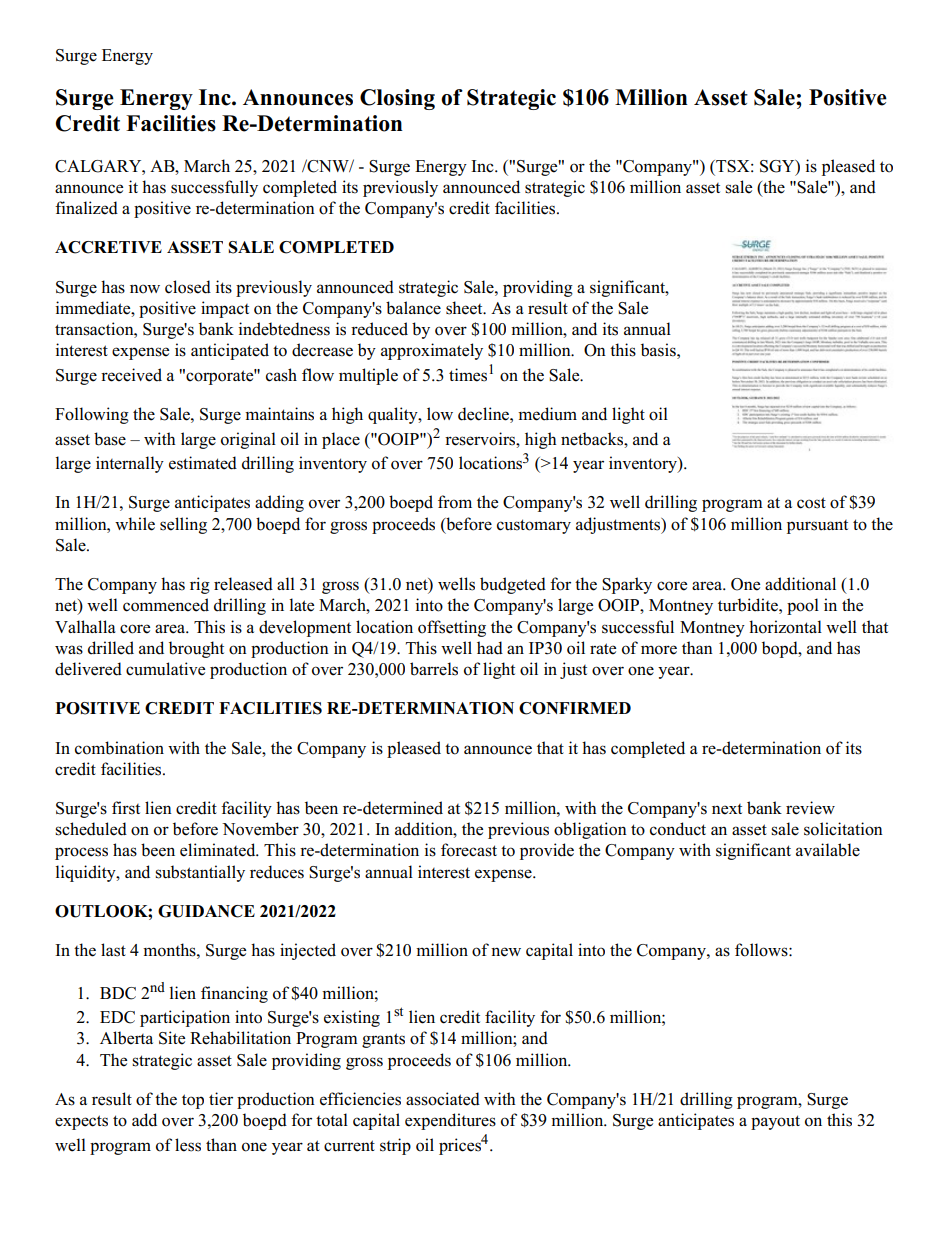 This image has height=1233, width=952. Describe the element at coordinates (86, 208) in the image. I see `finalized` at that location.
